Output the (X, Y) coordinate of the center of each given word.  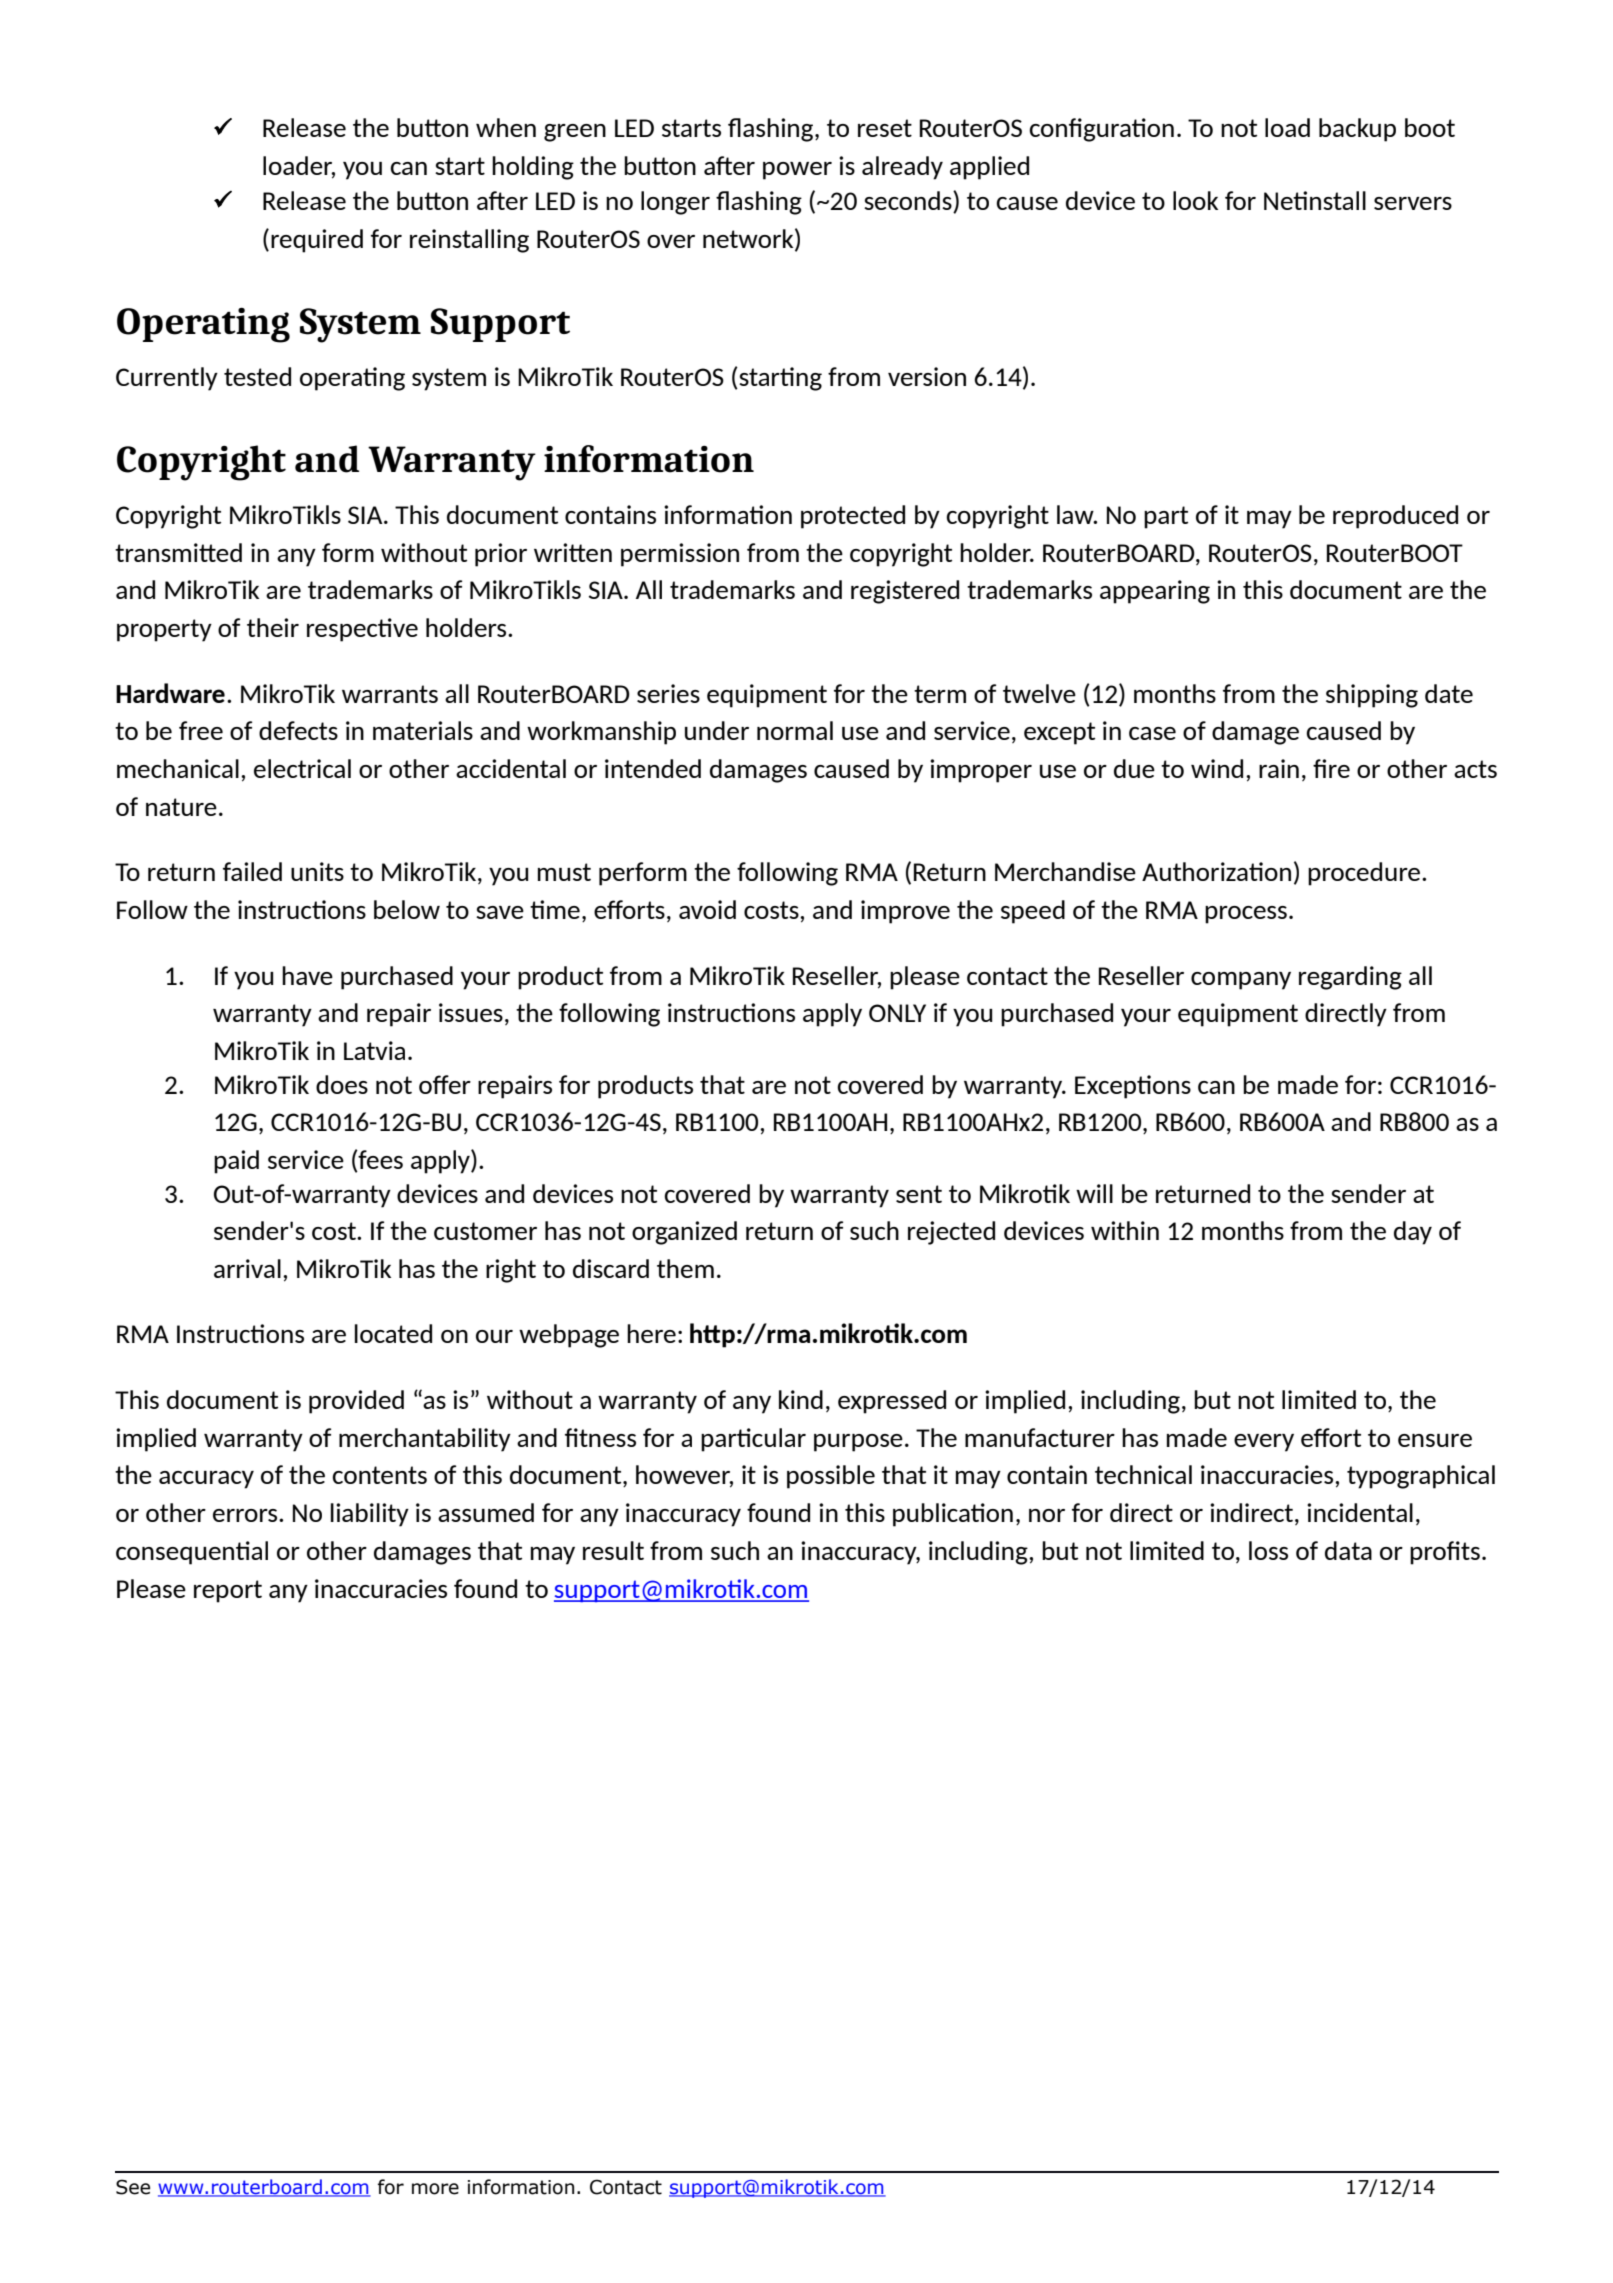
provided (356, 1402)
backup (1357, 130)
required (317, 241)
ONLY (897, 1013)
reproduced (1395, 517)
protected (853, 517)
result (613, 1550)
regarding (1350, 978)
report (228, 1591)
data (1348, 1550)
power (797, 171)
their (273, 627)
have (307, 975)
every (1264, 1443)
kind (801, 1399)
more (435, 2189)
